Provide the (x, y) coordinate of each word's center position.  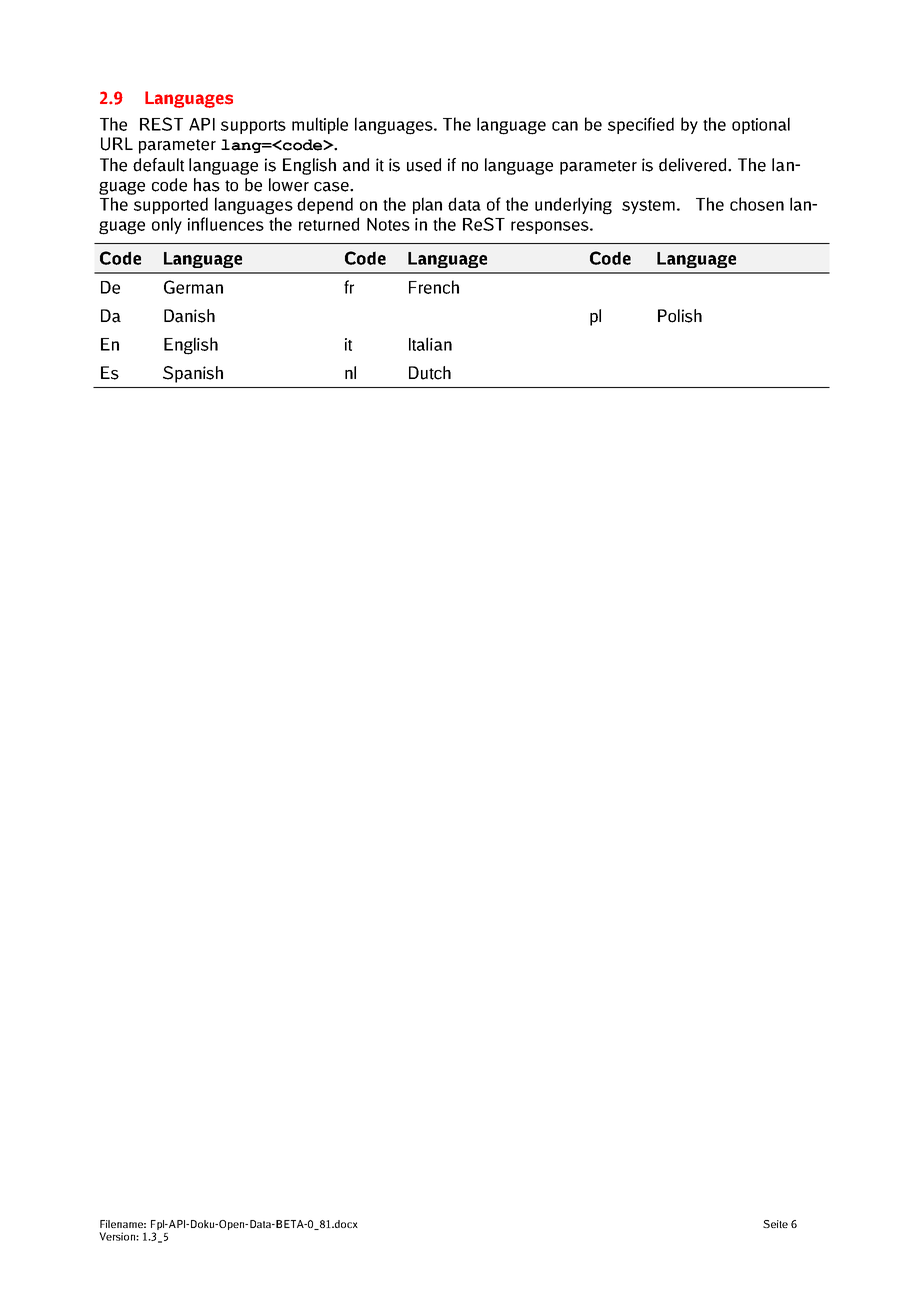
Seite (775, 1224)
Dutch (430, 373)
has (207, 185)
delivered (694, 165)
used (424, 165)
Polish (680, 316)
